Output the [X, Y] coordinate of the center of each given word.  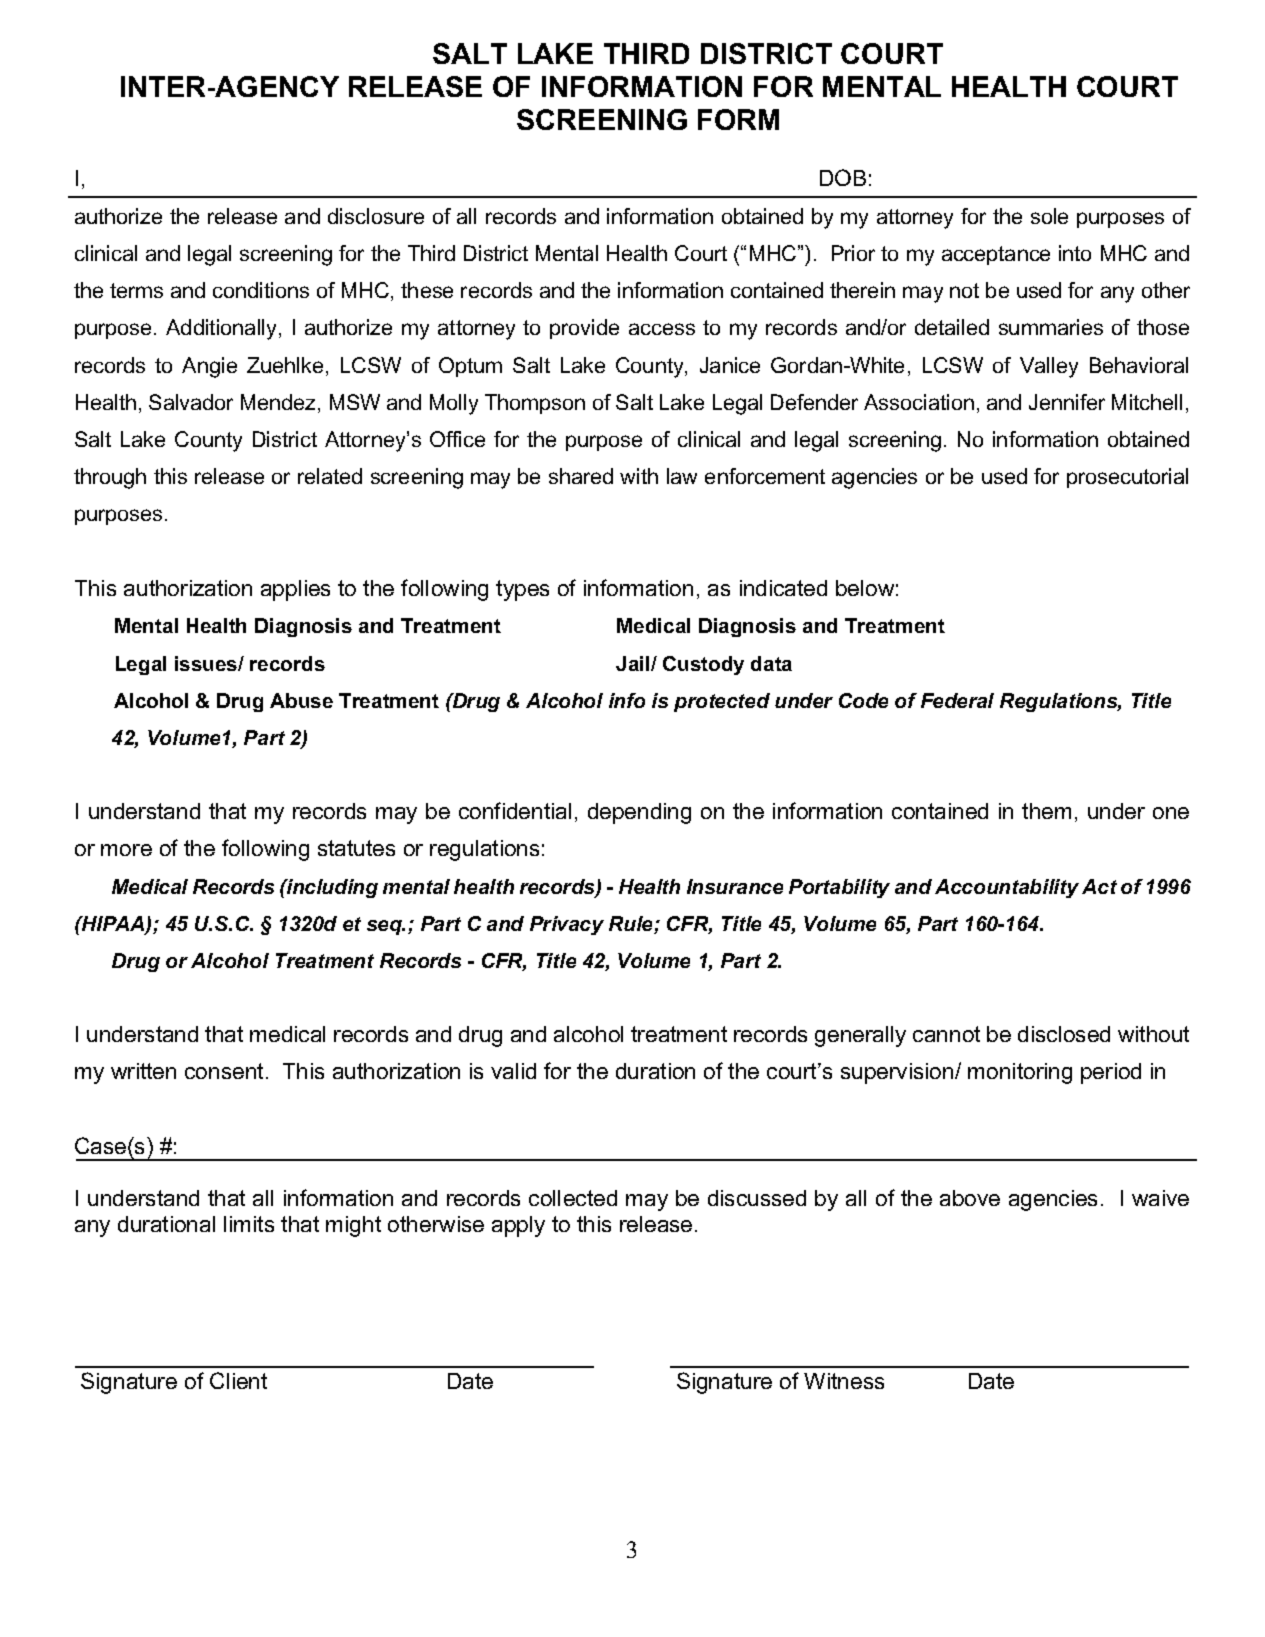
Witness [844, 1381]
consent [224, 1071]
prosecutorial [1127, 478]
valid [513, 1071]
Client [238, 1380]
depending [639, 813]
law [682, 476]
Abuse [301, 700]
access [662, 329]
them [1046, 811]
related [330, 476]
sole [1049, 216]
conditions [261, 290]
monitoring [1020, 1073]
